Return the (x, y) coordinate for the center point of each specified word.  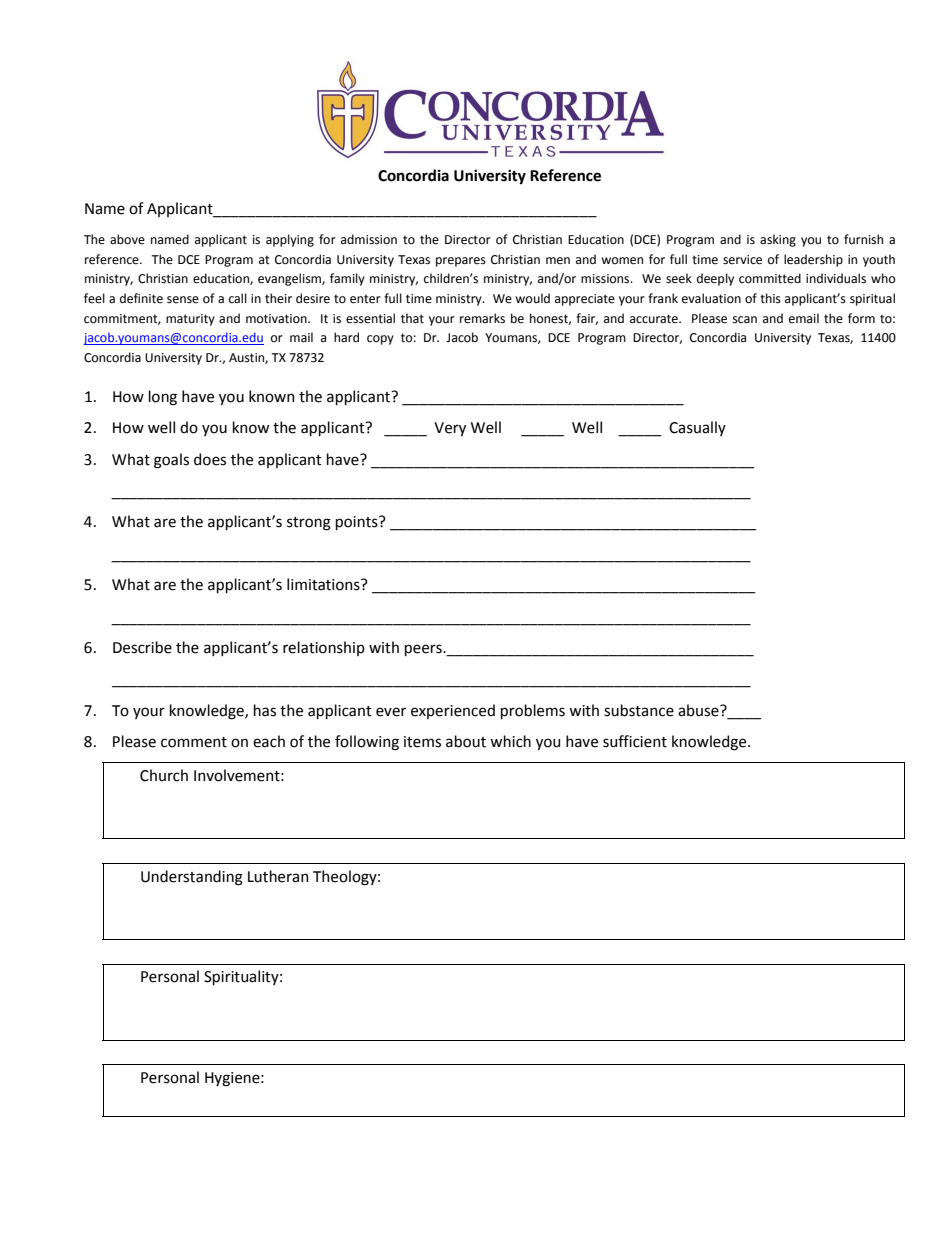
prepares (461, 262)
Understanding (192, 878)
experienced (453, 711)
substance (639, 710)
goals (171, 461)
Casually (697, 428)
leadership (813, 260)
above (127, 239)
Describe (142, 647)
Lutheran (278, 876)
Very (450, 429)
